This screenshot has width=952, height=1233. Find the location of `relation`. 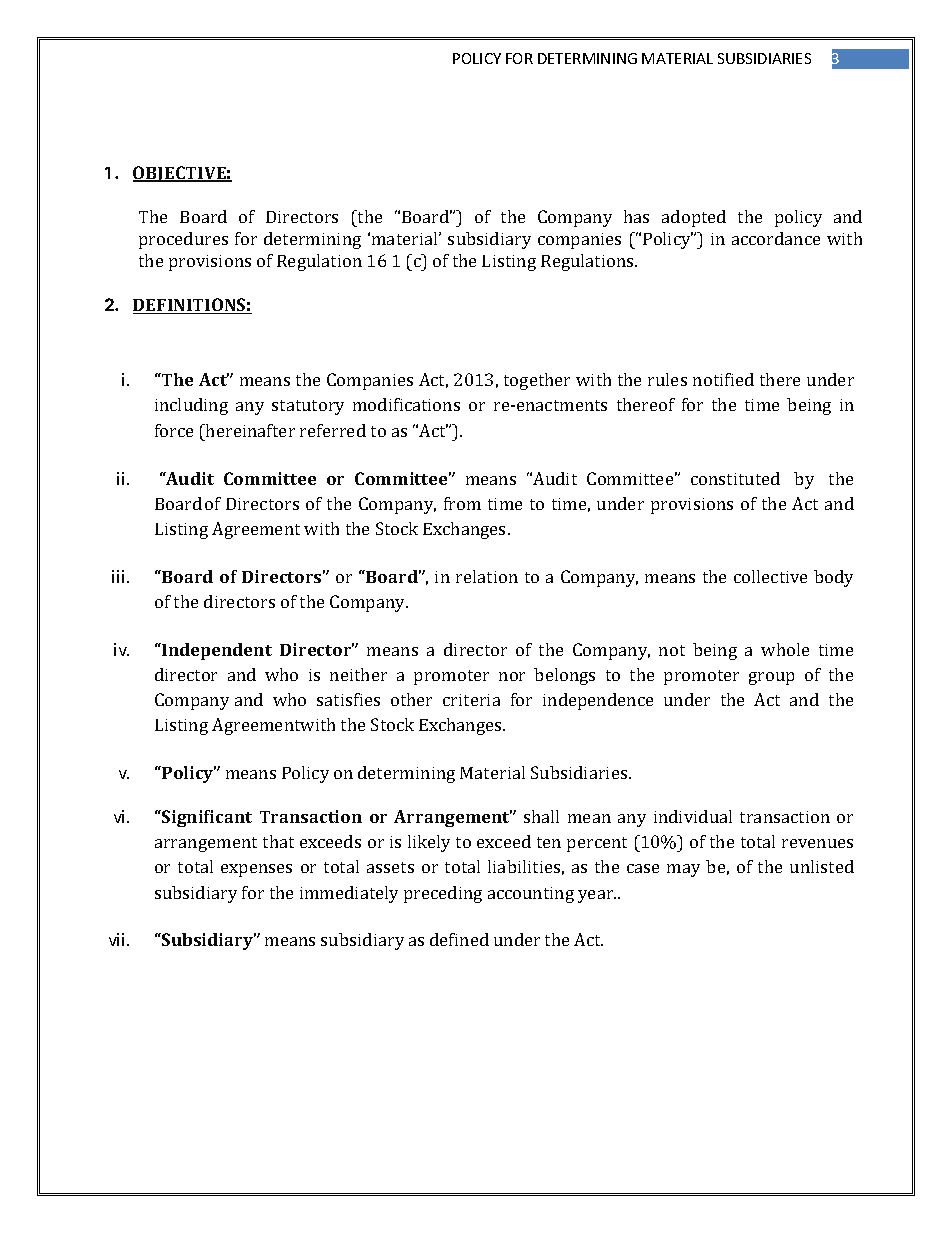

relation is located at coordinates (487, 576).
